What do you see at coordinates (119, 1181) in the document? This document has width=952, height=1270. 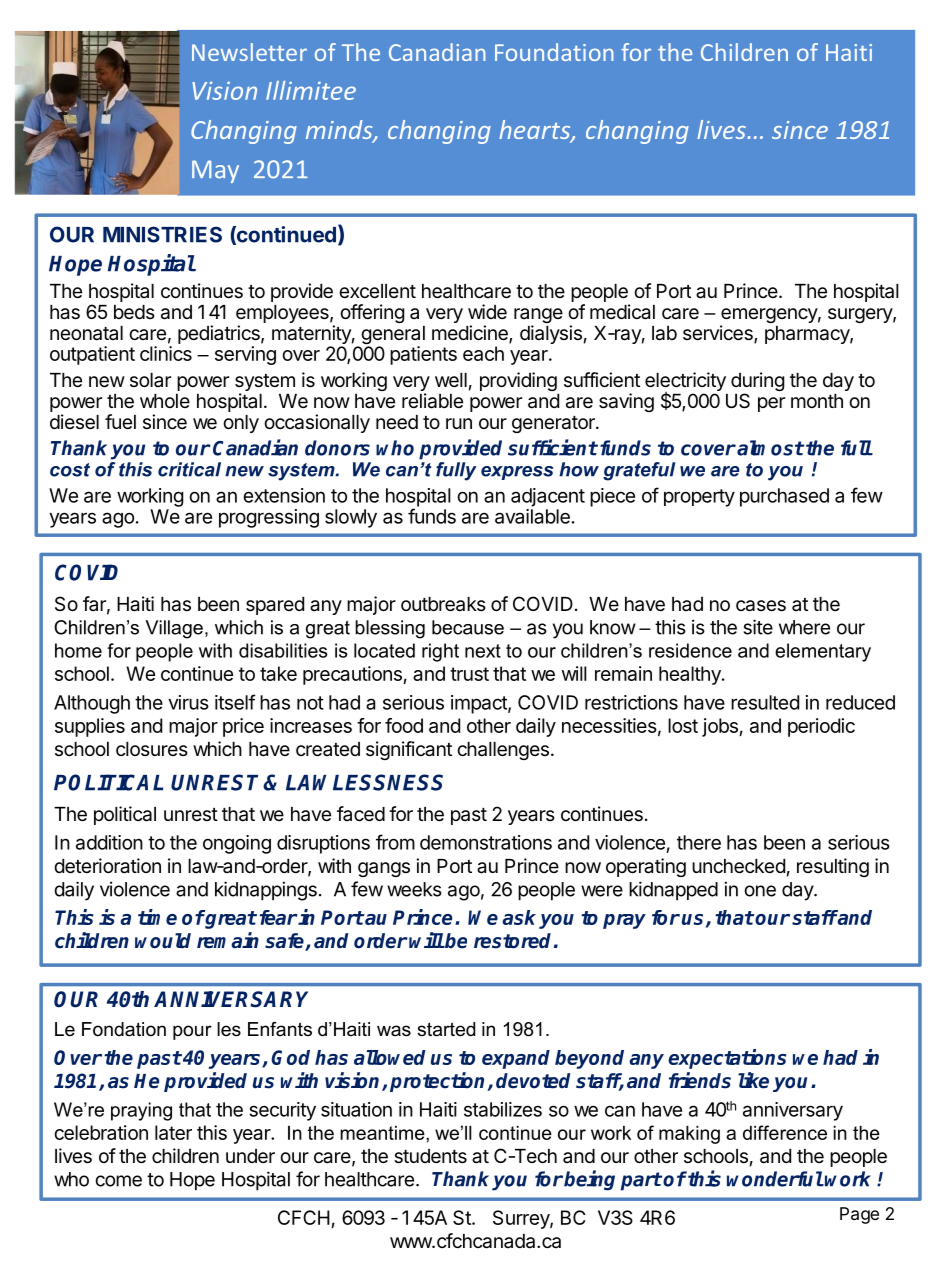 I see `come` at bounding box center [119, 1181].
